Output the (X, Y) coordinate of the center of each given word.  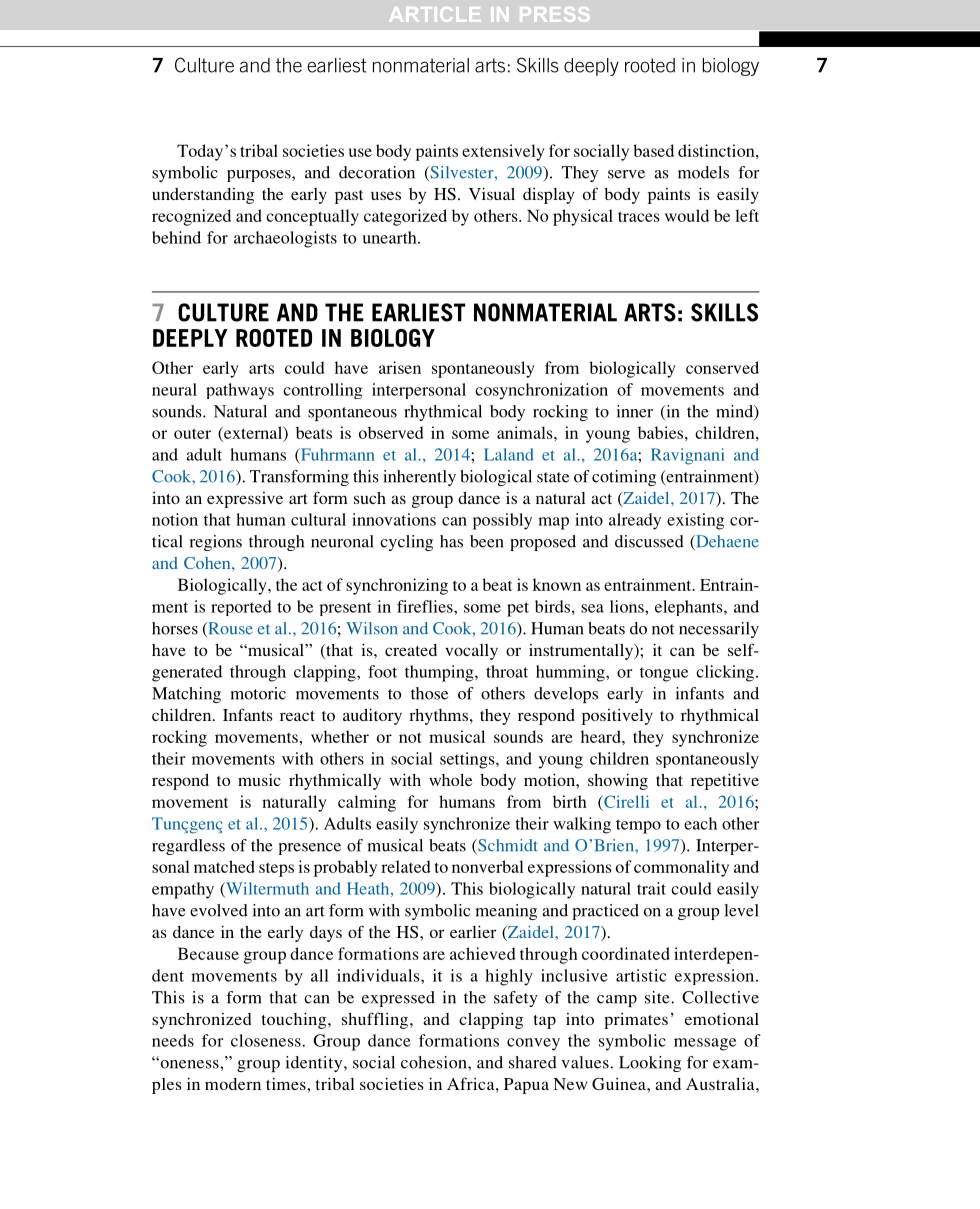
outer (192, 433)
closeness (266, 1040)
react (297, 716)
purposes (260, 176)
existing (695, 521)
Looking (650, 1064)
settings (468, 760)
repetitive (725, 781)
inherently (419, 478)
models (703, 172)
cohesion (435, 1062)
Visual (492, 193)
